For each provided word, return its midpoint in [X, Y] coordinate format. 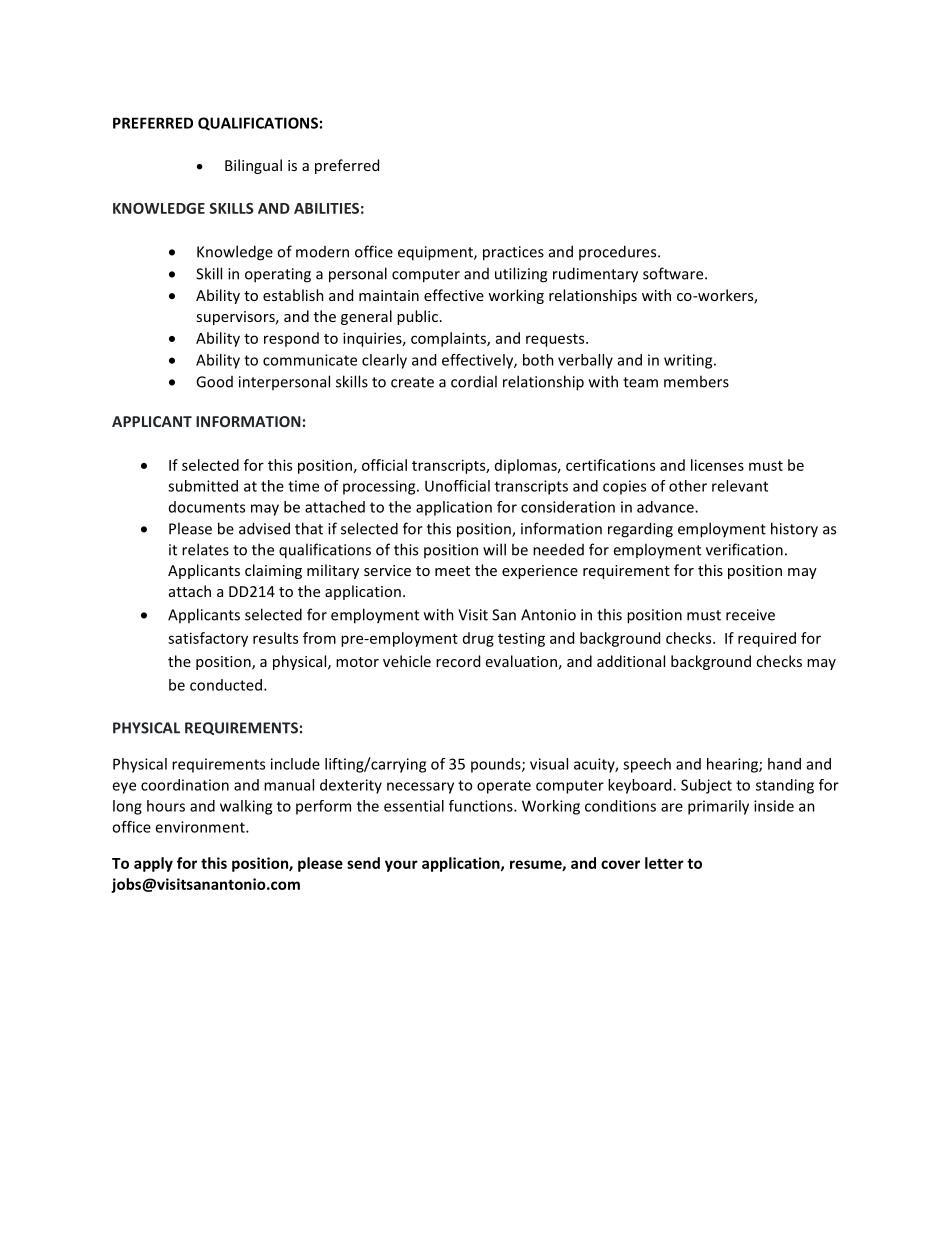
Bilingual [253, 166]
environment [201, 827]
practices [513, 253]
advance [666, 507]
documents [207, 507]
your [401, 866]
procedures [619, 252]
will [494, 549]
